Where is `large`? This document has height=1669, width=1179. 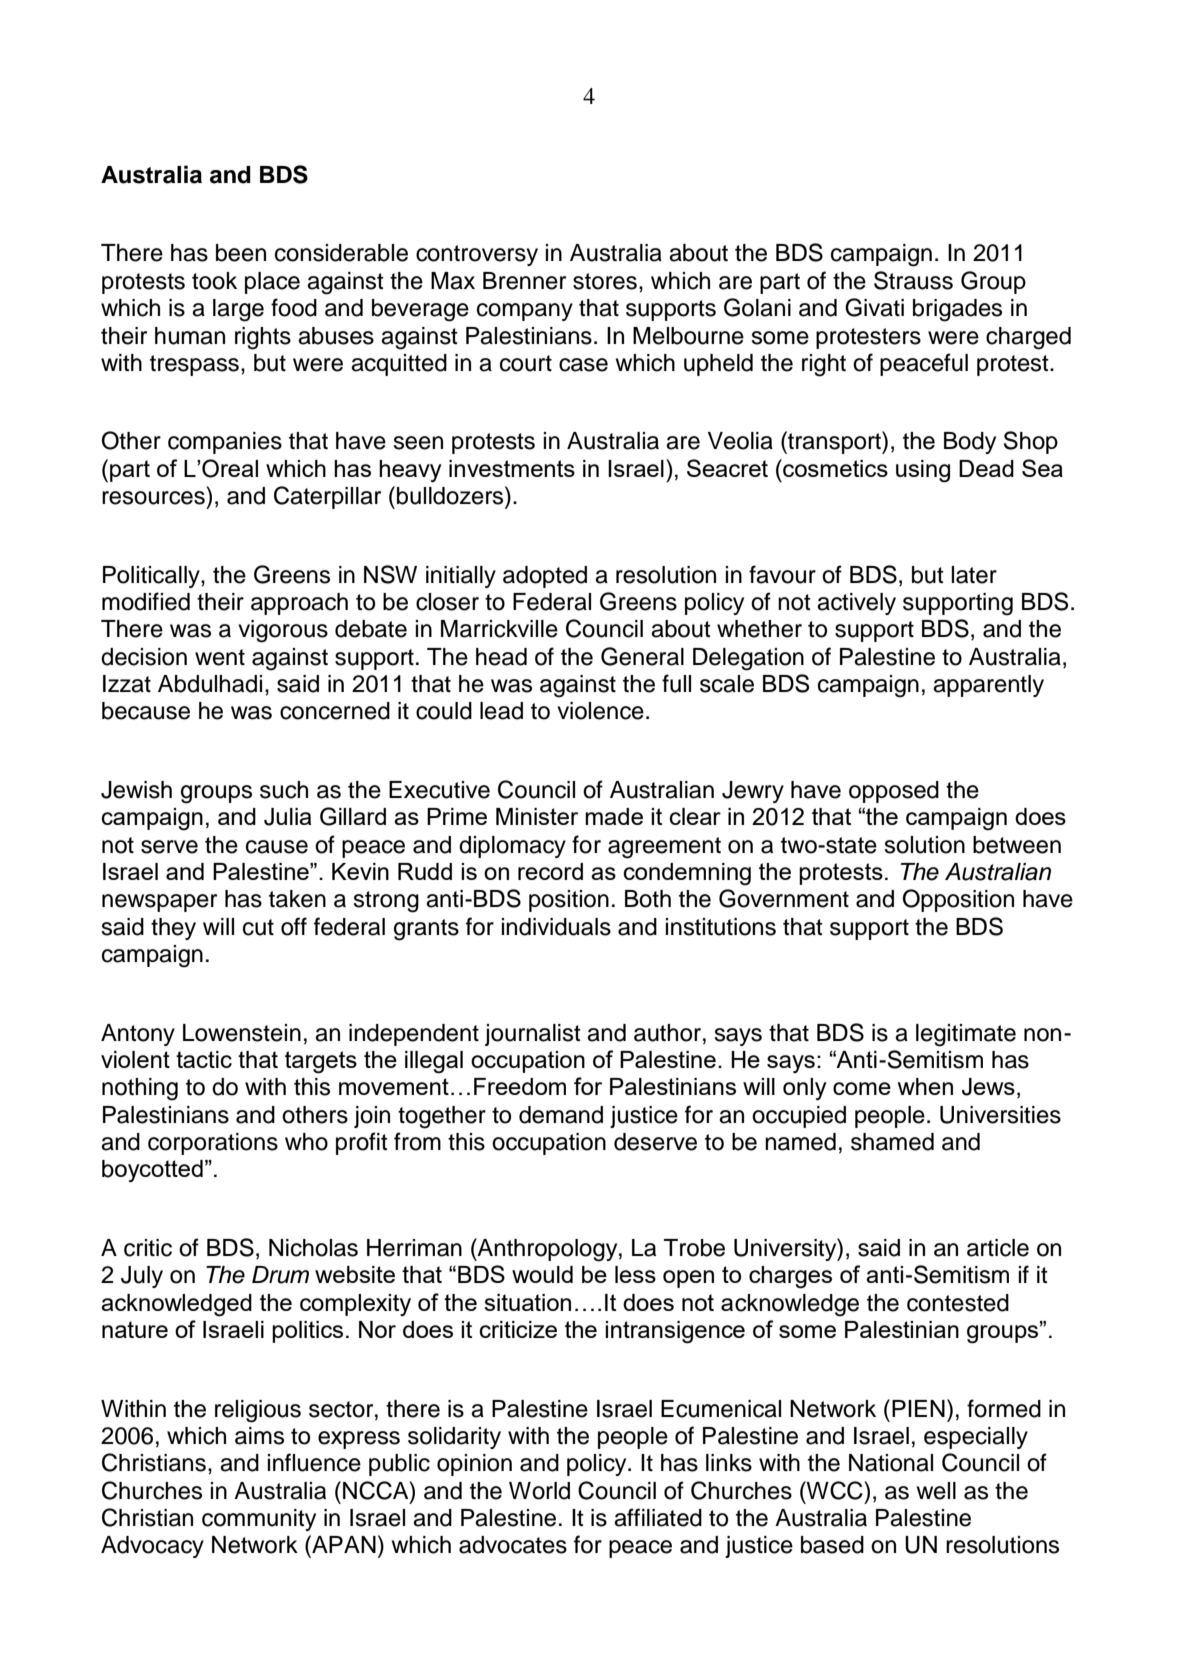 large is located at coordinates (238, 310).
